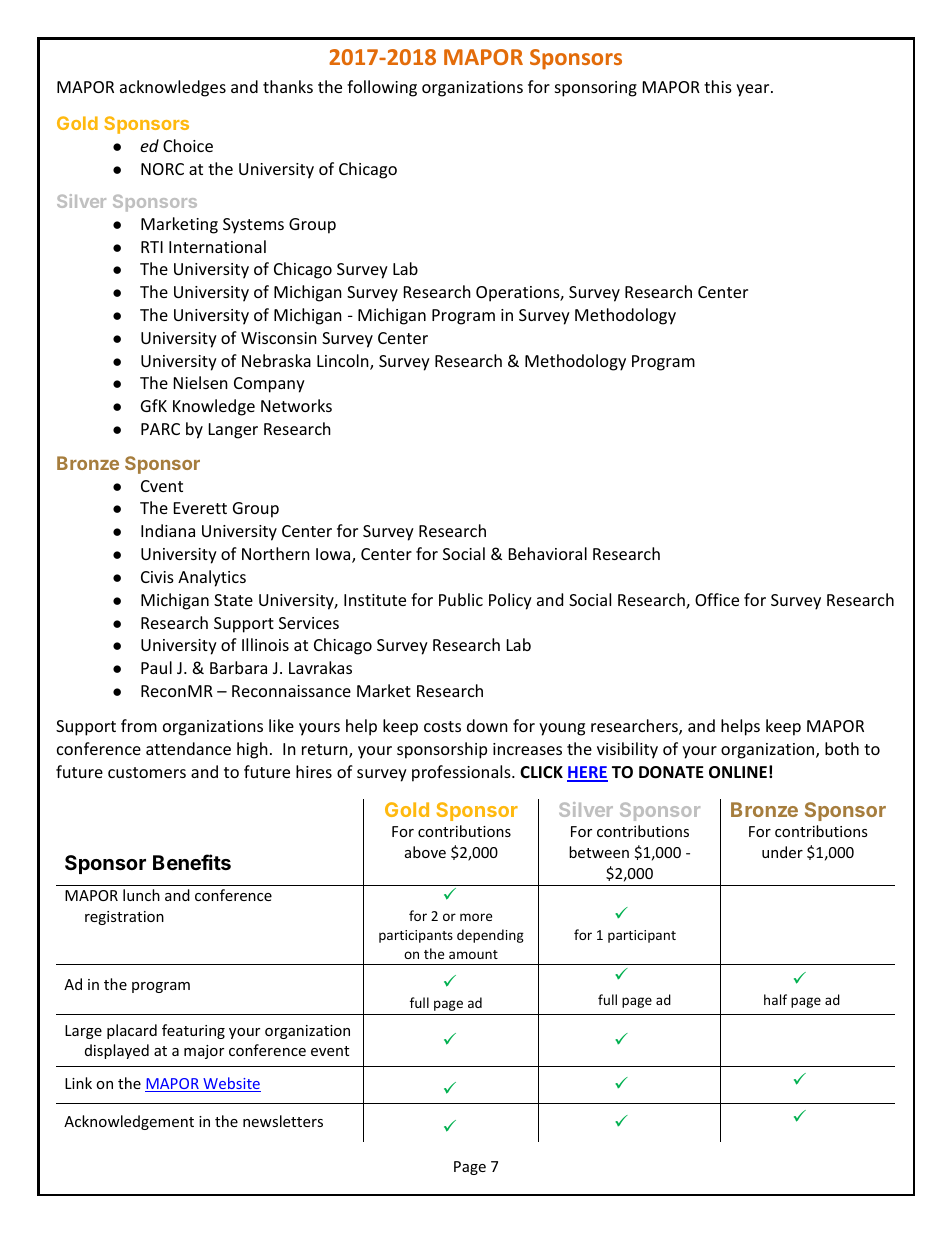  What do you see at coordinates (717, 599) in the document?
I see `Office` at bounding box center [717, 599].
